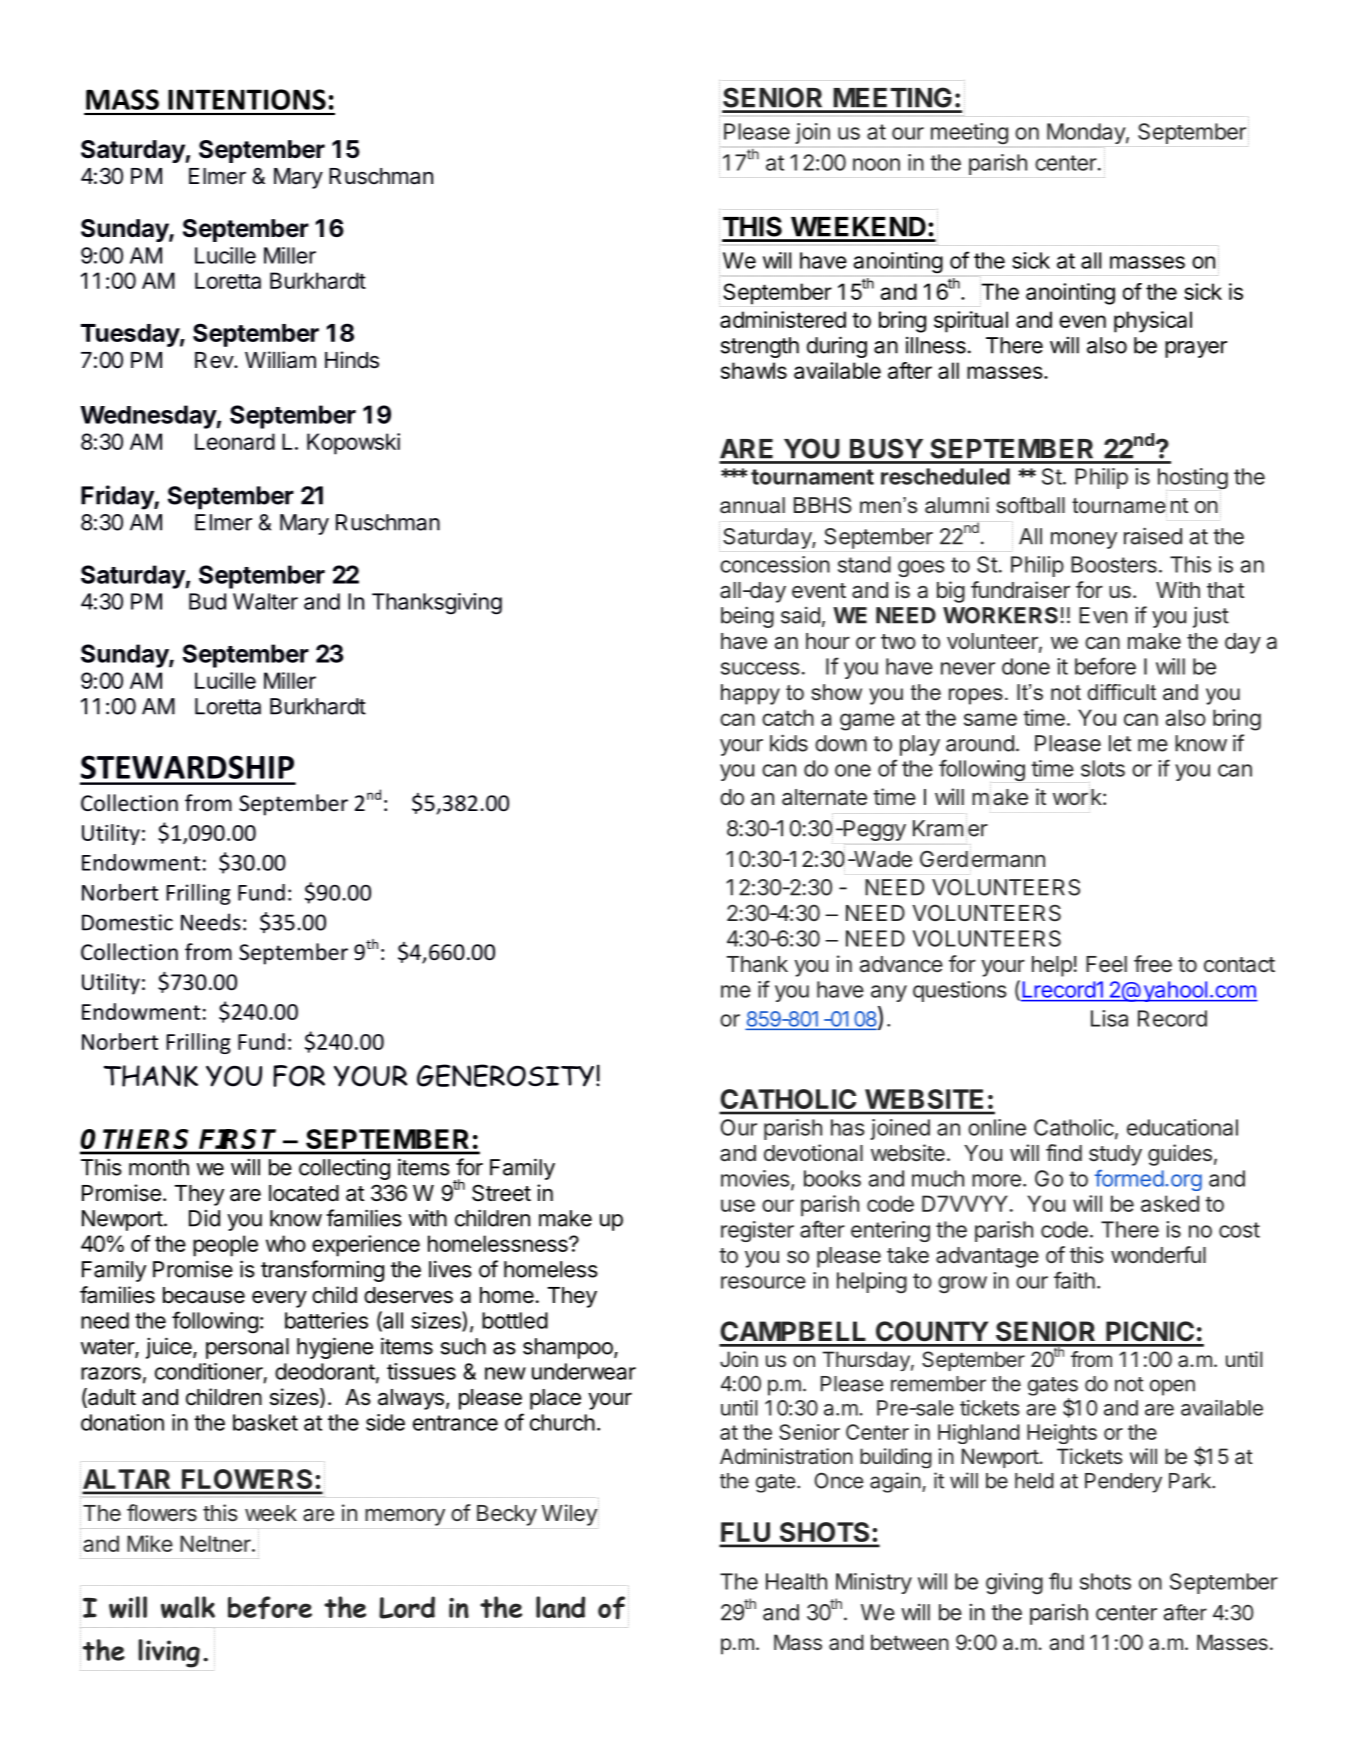 The image size is (1359, 1758). What do you see at coordinates (1115, 1155) in the screenshot?
I see `study` at bounding box center [1115, 1155].
